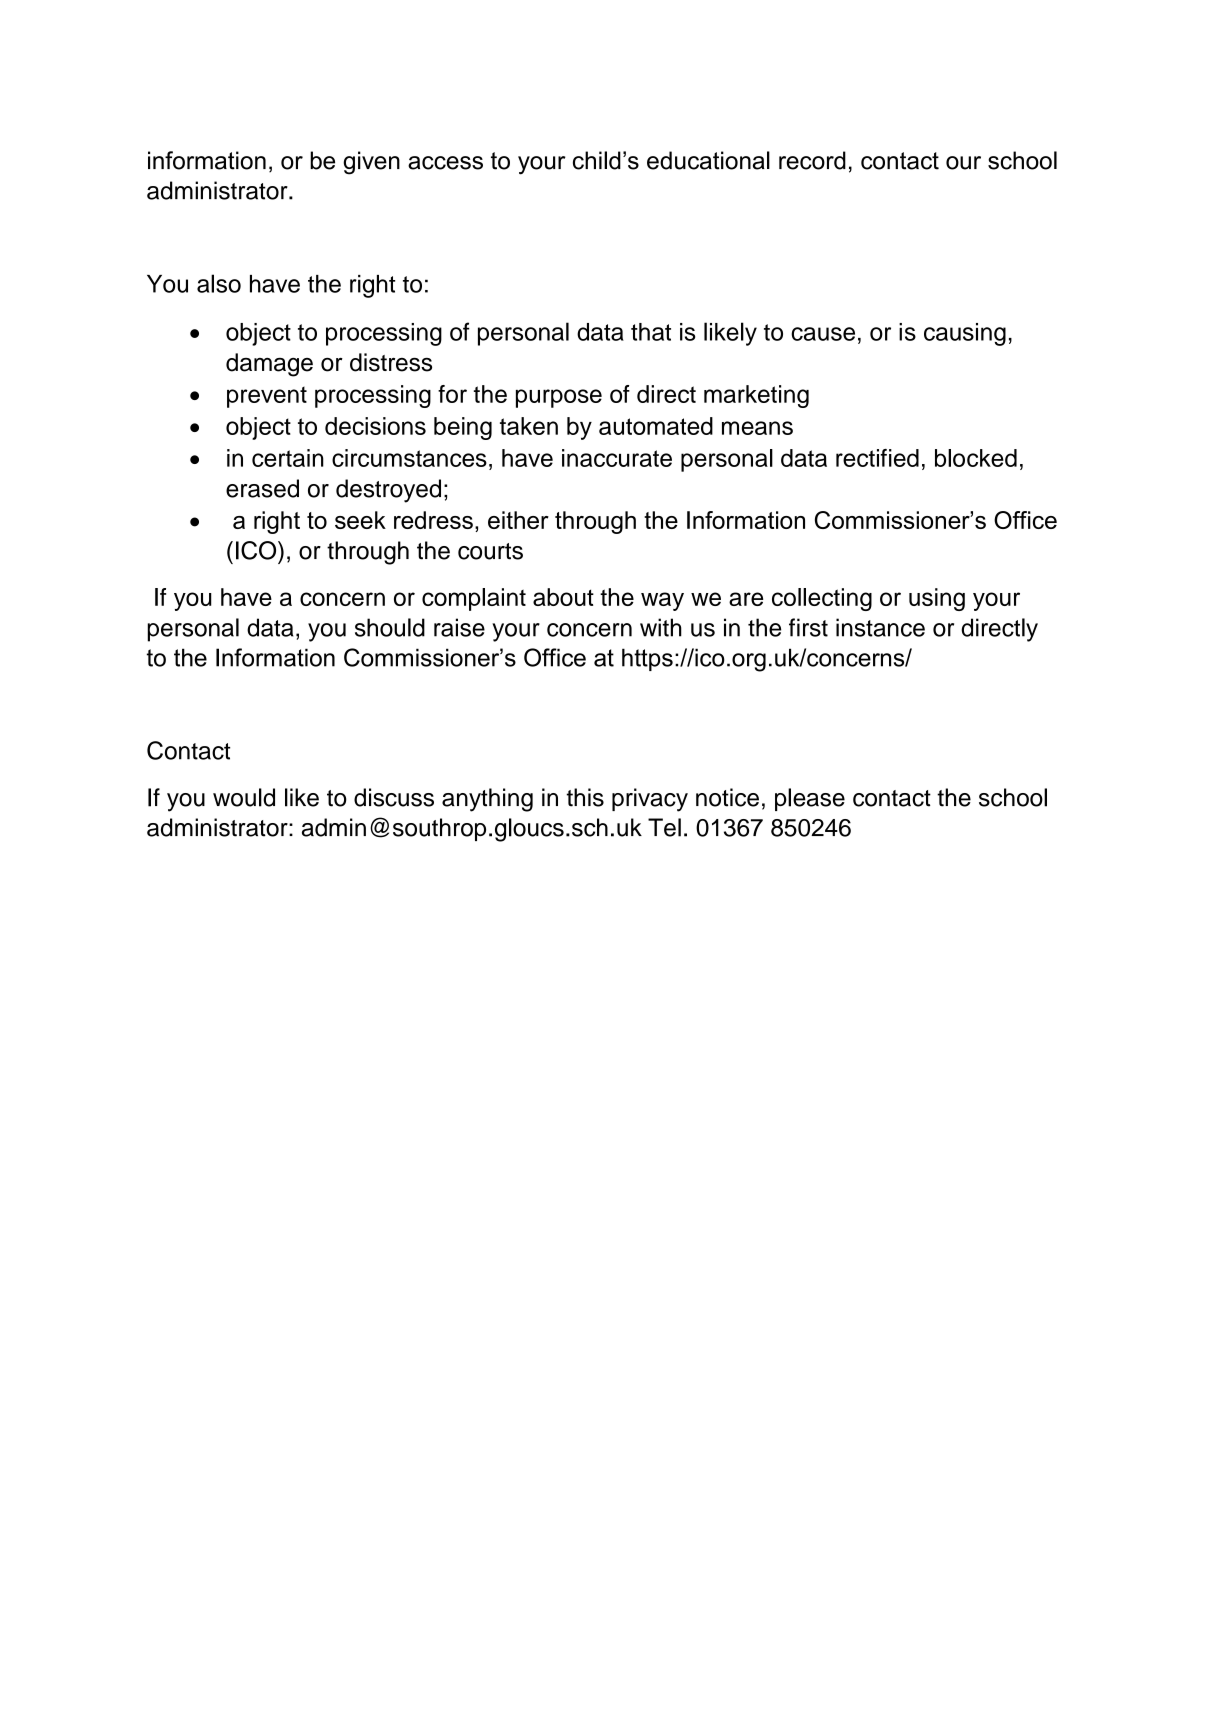 This screenshot has height=1712, width=1210. Describe the element at coordinates (371, 163) in the screenshot. I see `given` at that location.
